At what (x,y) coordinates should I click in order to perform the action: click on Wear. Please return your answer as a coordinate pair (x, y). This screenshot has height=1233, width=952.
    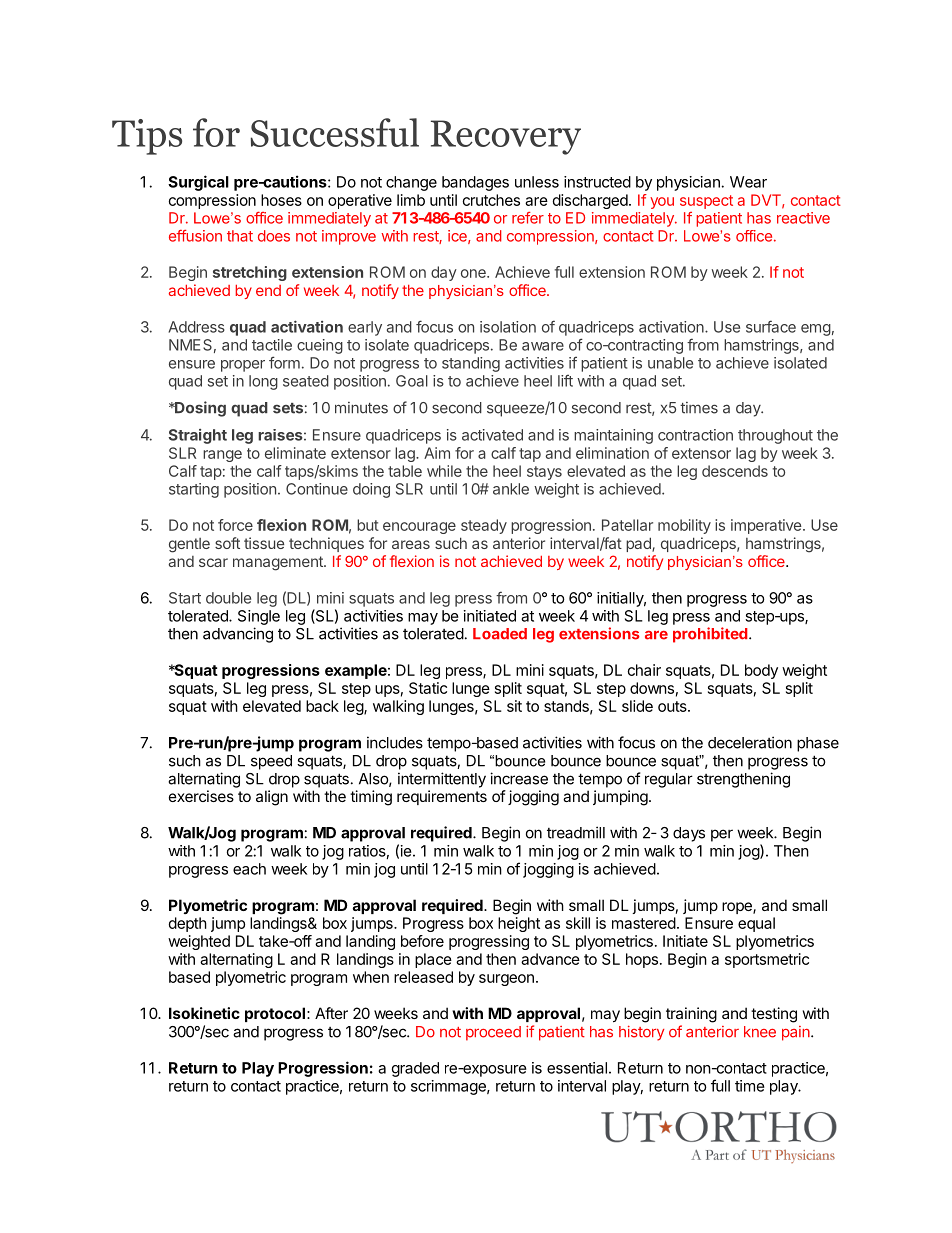
    Looking at the image, I should click on (748, 182).
